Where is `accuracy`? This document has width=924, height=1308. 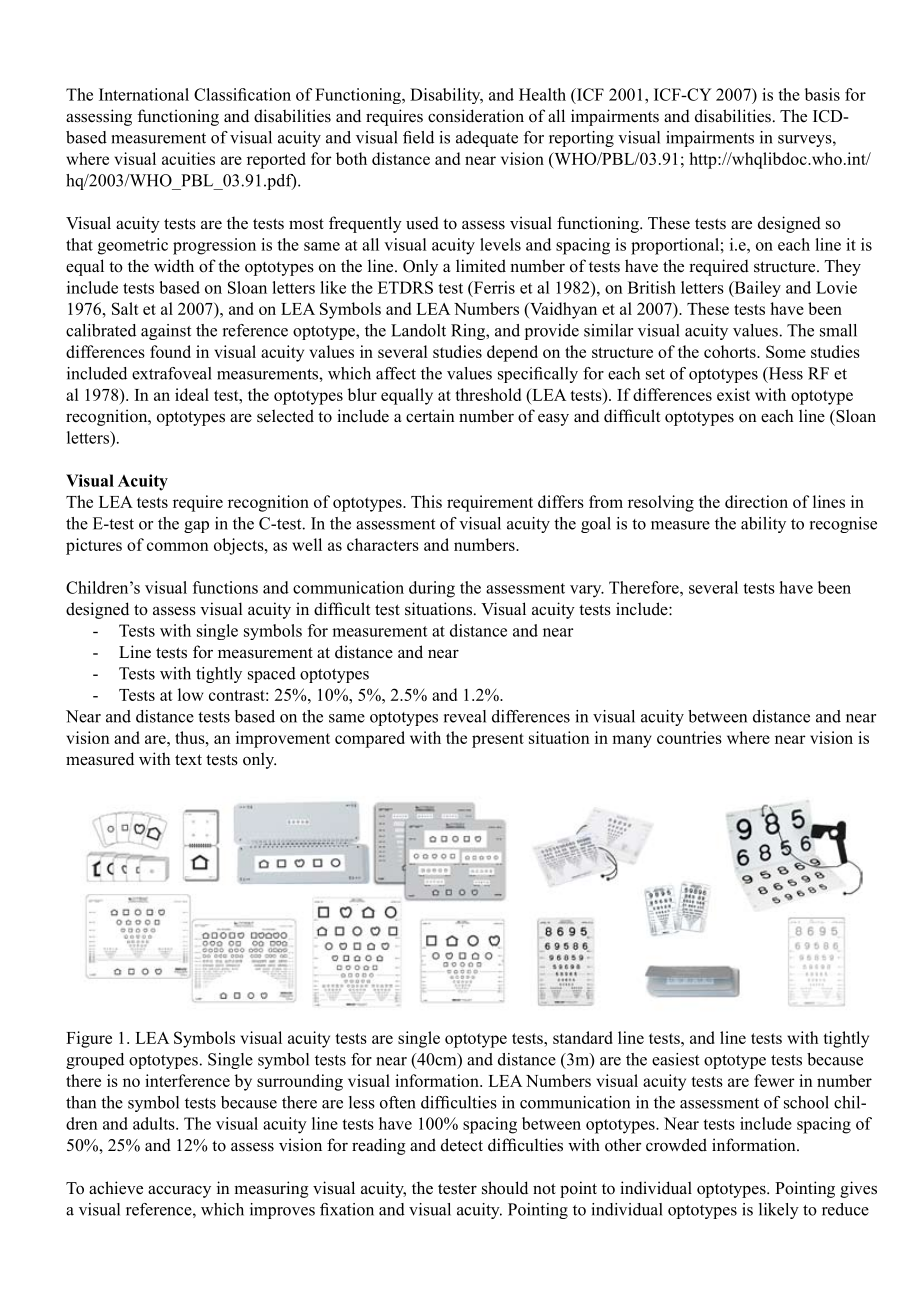
accuracy is located at coordinates (179, 1192).
